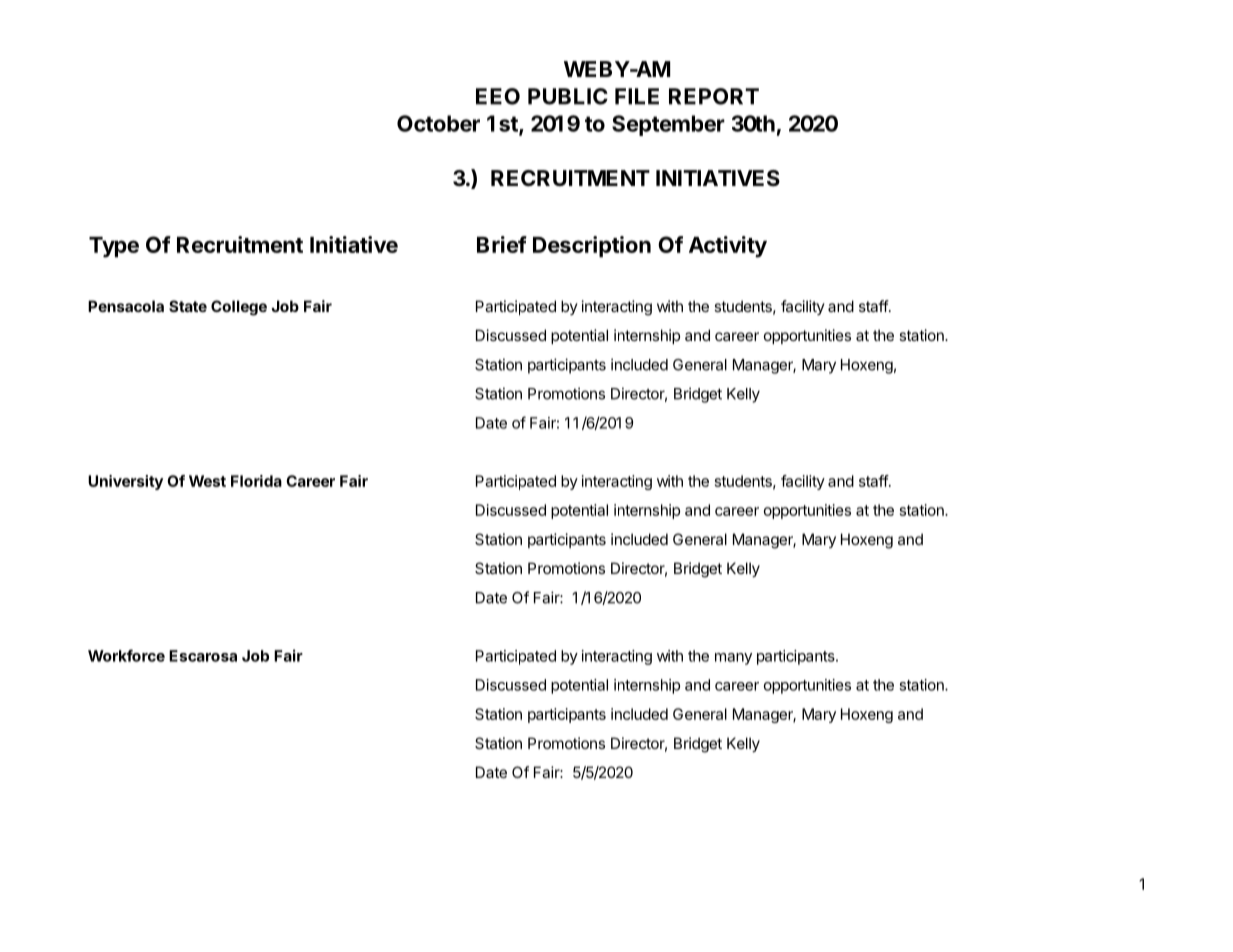  I want to click on College, so click(239, 308).
